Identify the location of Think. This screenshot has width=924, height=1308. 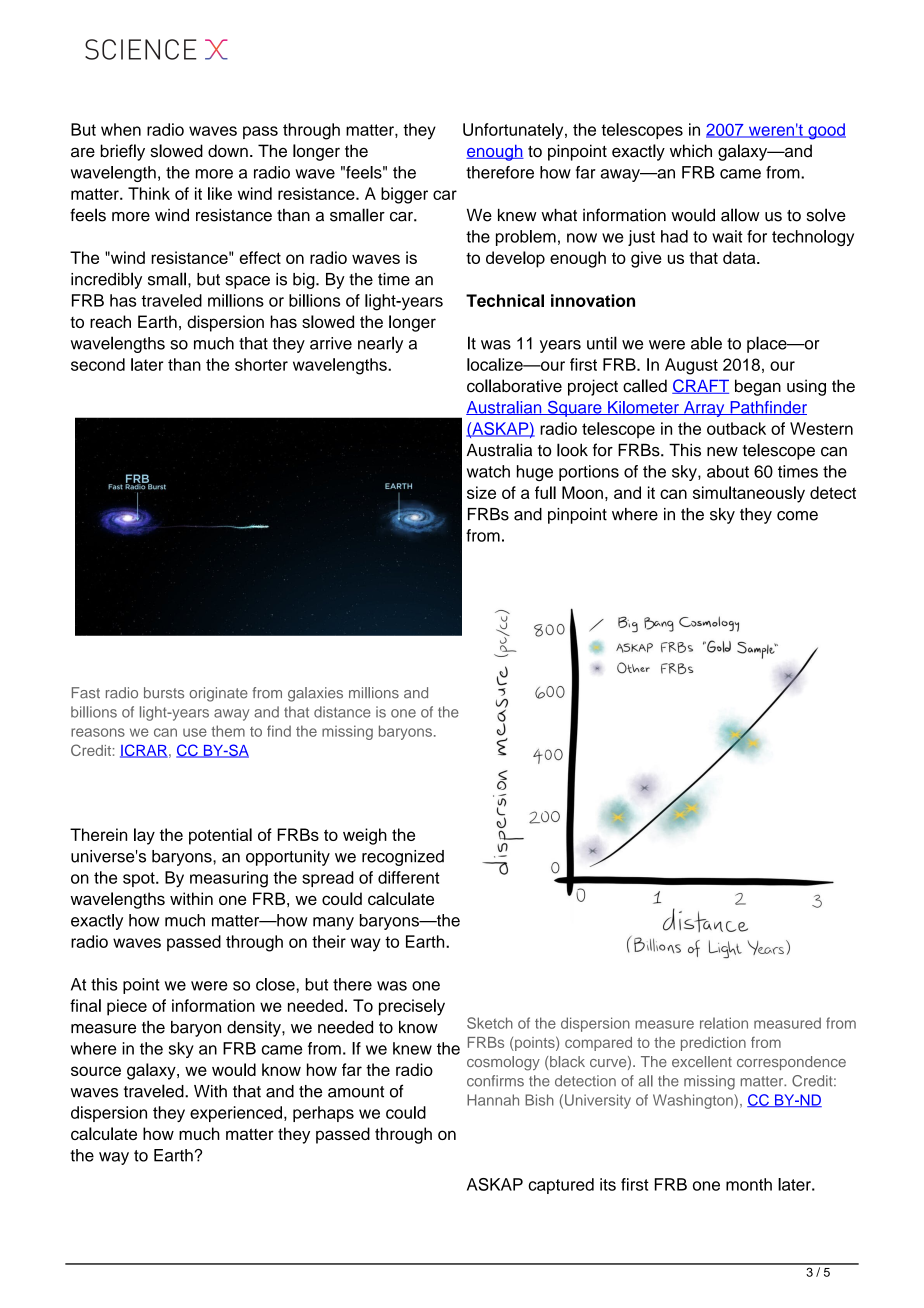
(149, 193).
